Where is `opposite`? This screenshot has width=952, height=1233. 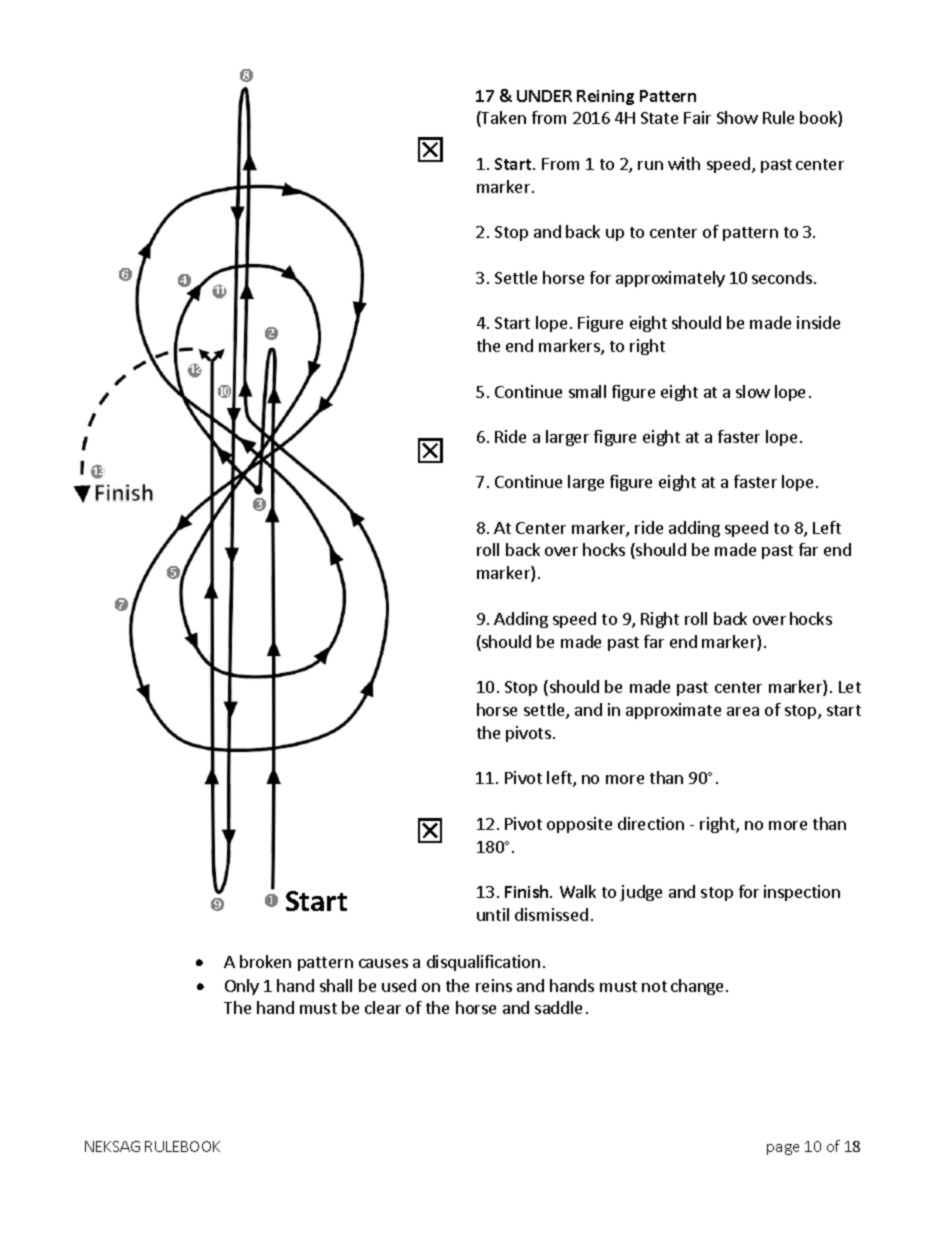
opposite is located at coordinates (579, 825).
